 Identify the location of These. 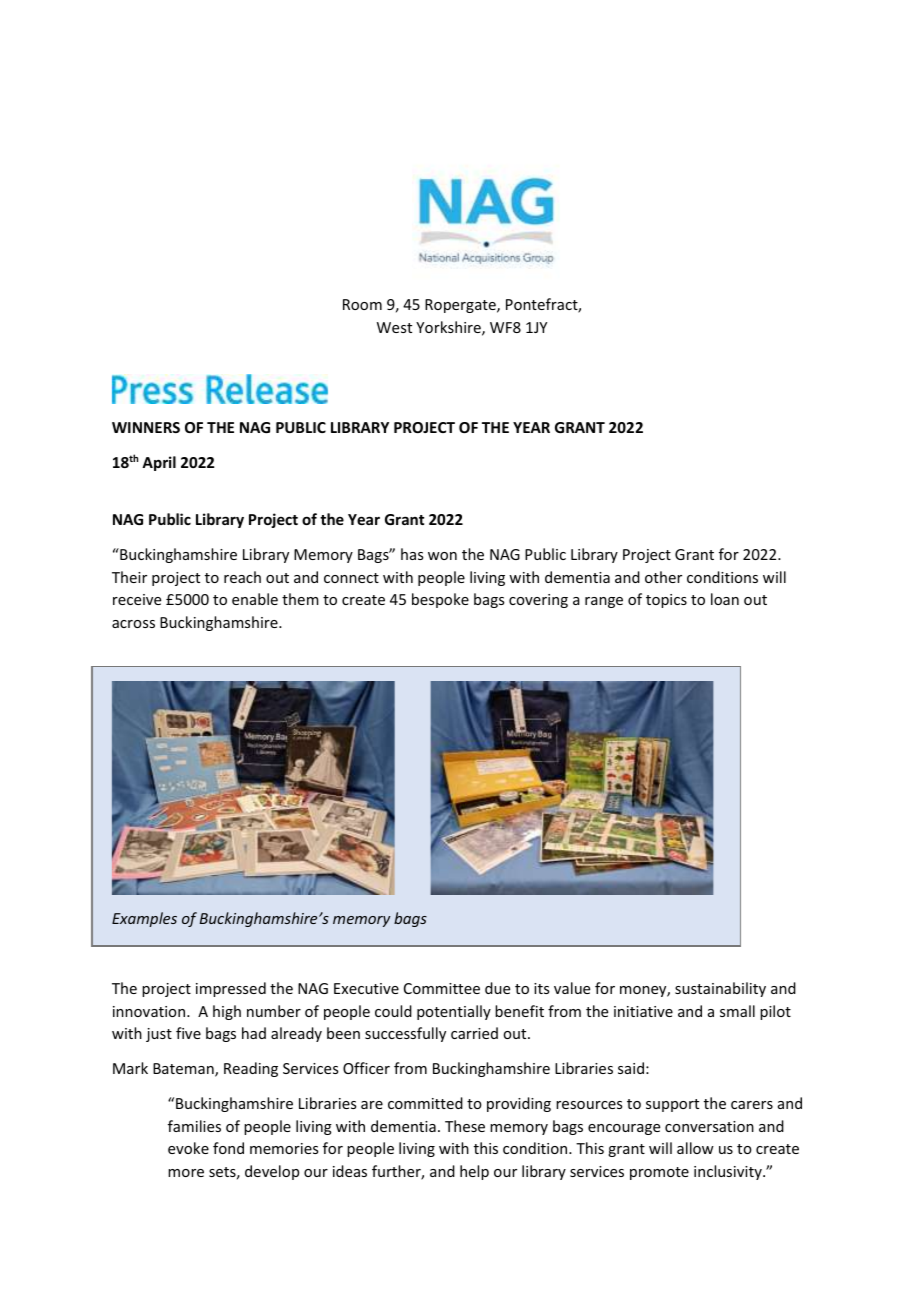
(465, 1126).
